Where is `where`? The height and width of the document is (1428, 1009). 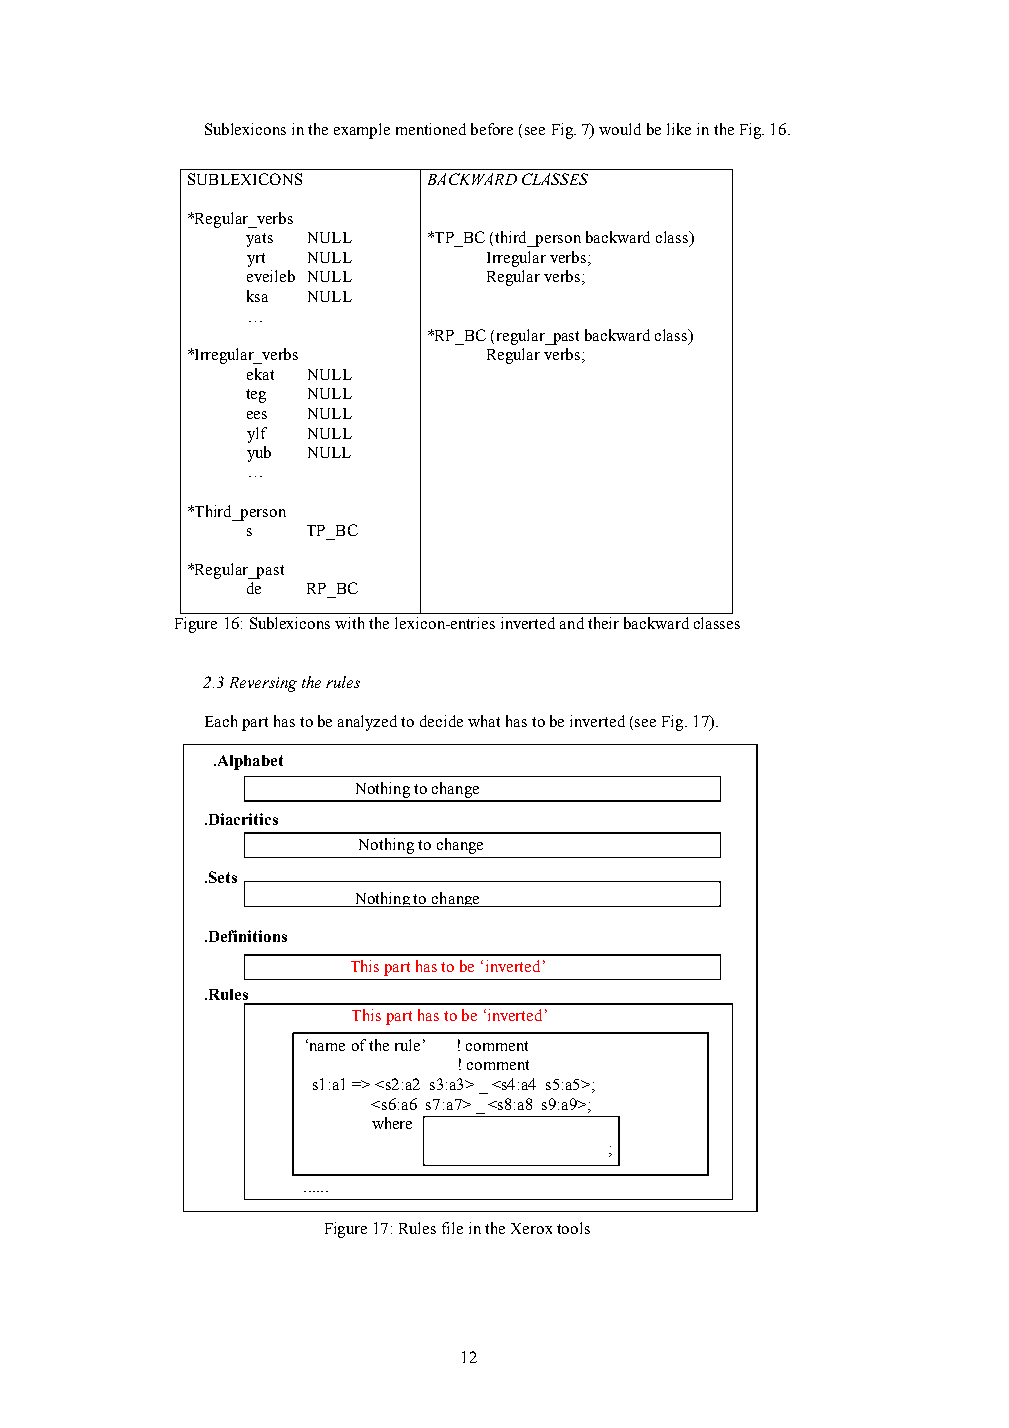 where is located at coordinates (392, 1123).
